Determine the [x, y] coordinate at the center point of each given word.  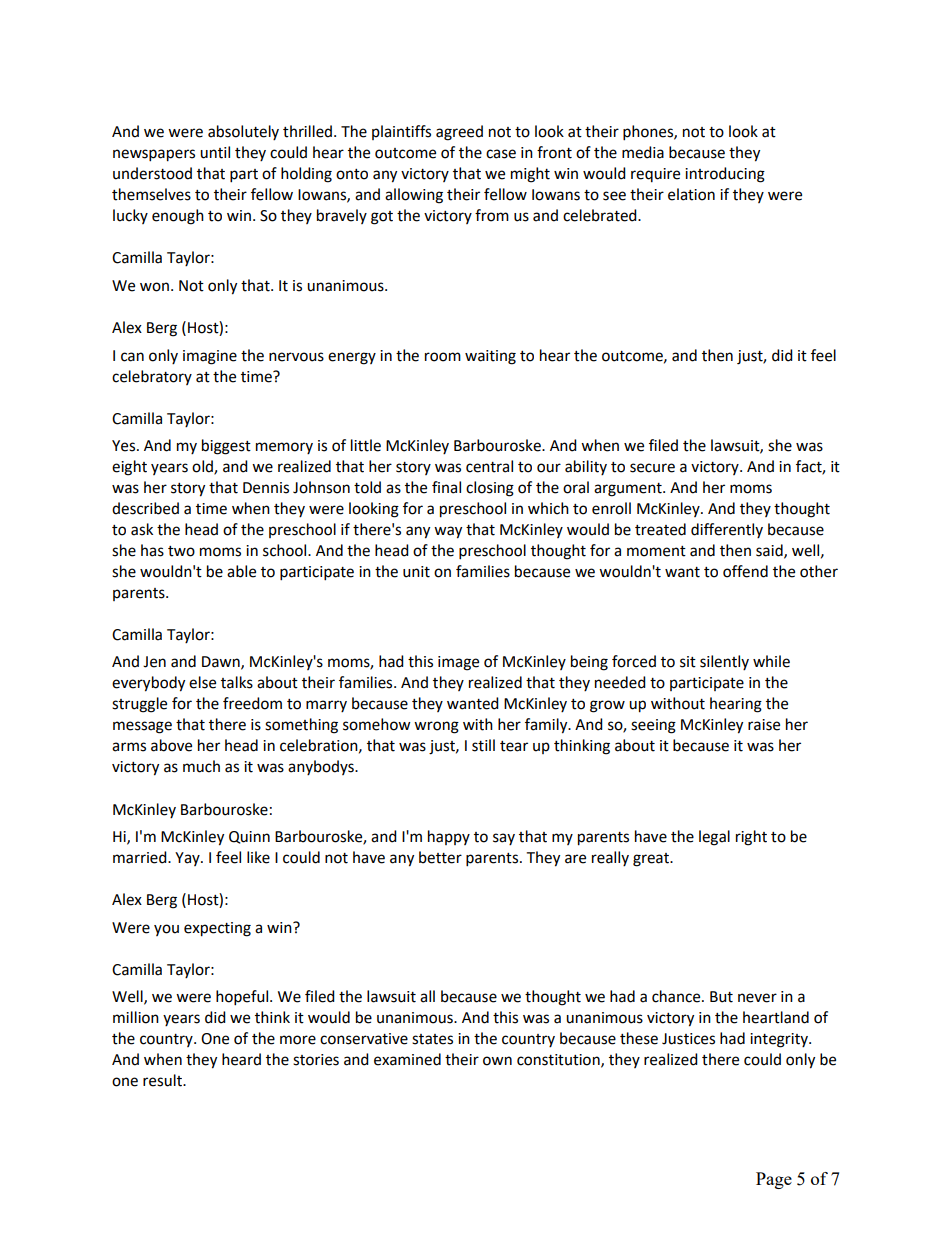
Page [774, 1180]
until [215, 152]
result [163, 1080]
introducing [725, 175]
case [501, 154]
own [497, 1061]
